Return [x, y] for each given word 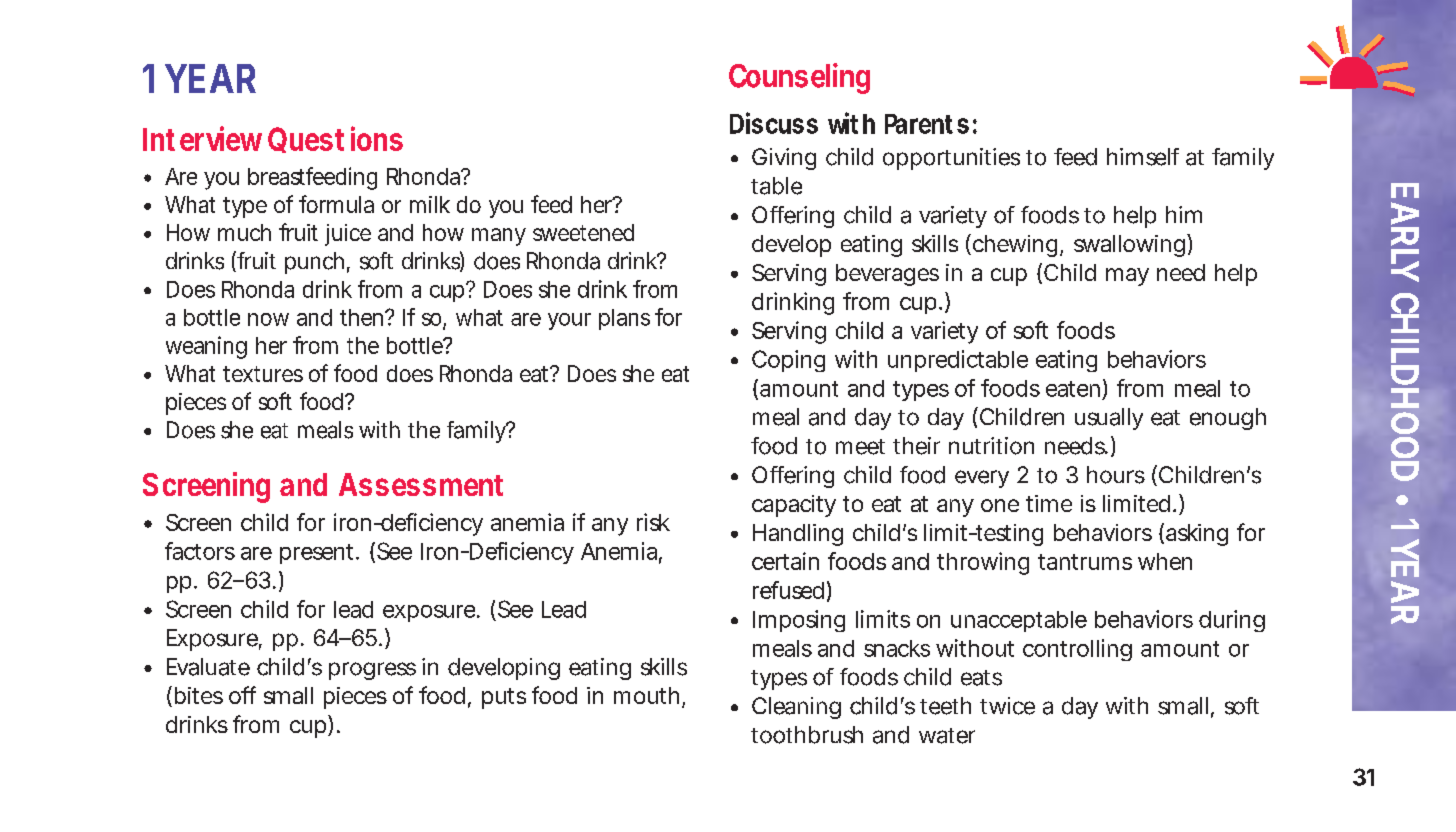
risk [653, 522]
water [947, 736]
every [982, 479]
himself [1143, 157]
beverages [887, 275]
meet [860, 447]
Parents [927, 124]
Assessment [421, 484]
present [316, 554]
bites [199, 695]
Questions [335, 139]
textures [263, 374]
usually [1109, 419]
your [569, 321]
